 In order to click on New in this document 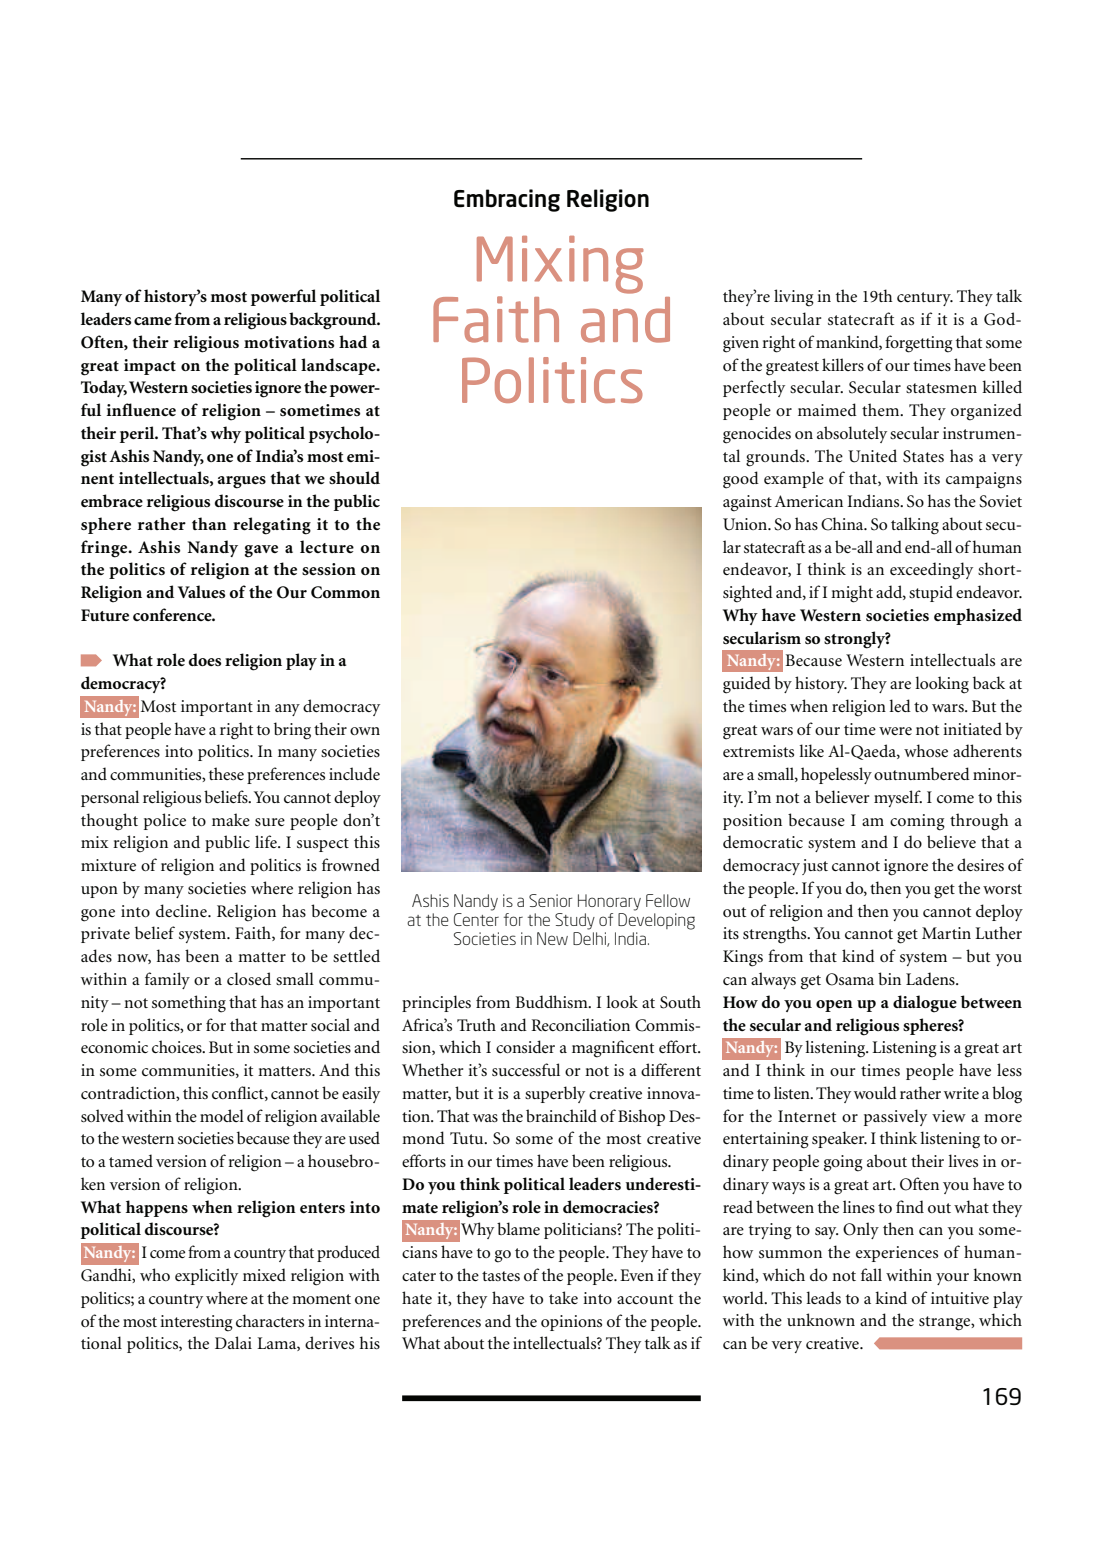, I will do `click(552, 938)`.
